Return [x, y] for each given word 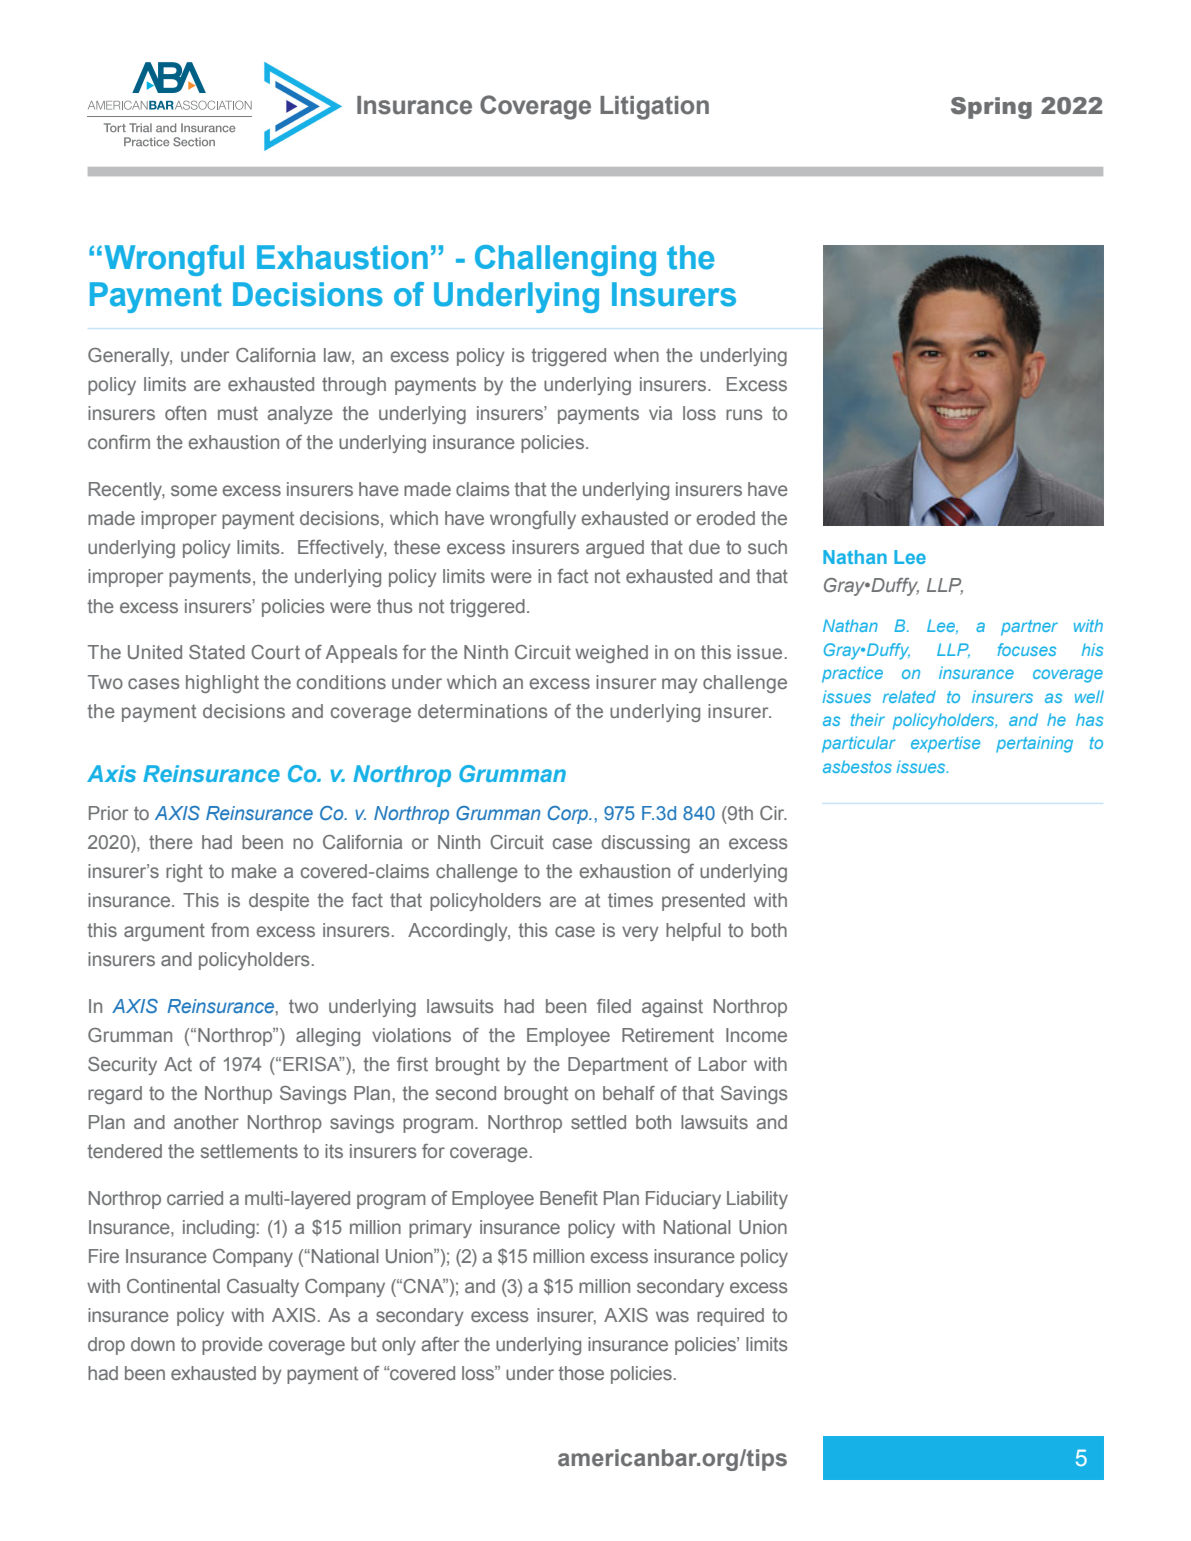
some [194, 490]
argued [615, 549]
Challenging [565, 260]
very [640, 933]
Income [756, 1035]
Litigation [654, 108]
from [230, 930]
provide [232, 1346]
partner [1029, 628]
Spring [991, 108]
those [581, 1373]
